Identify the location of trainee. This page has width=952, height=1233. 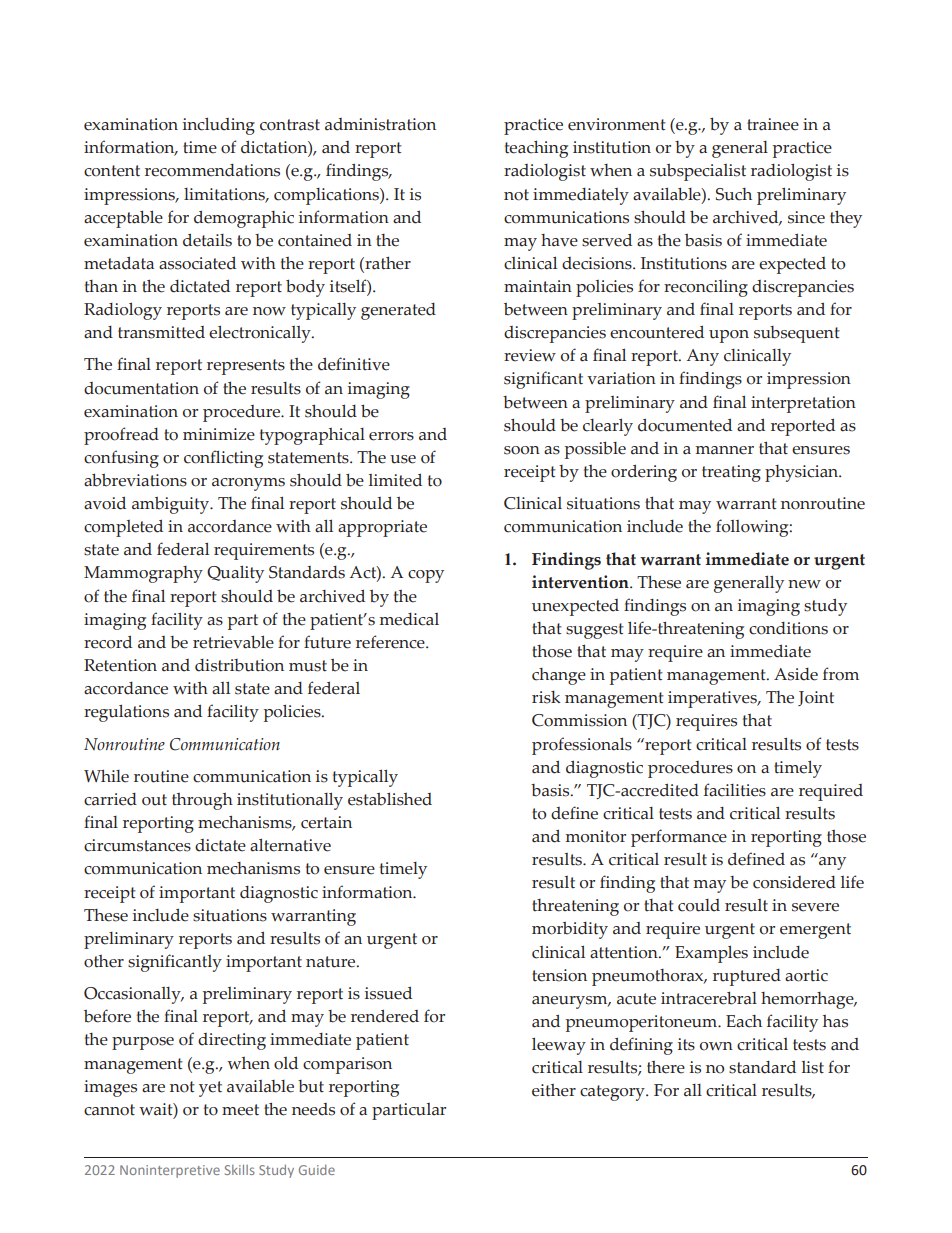
(773, 124).
